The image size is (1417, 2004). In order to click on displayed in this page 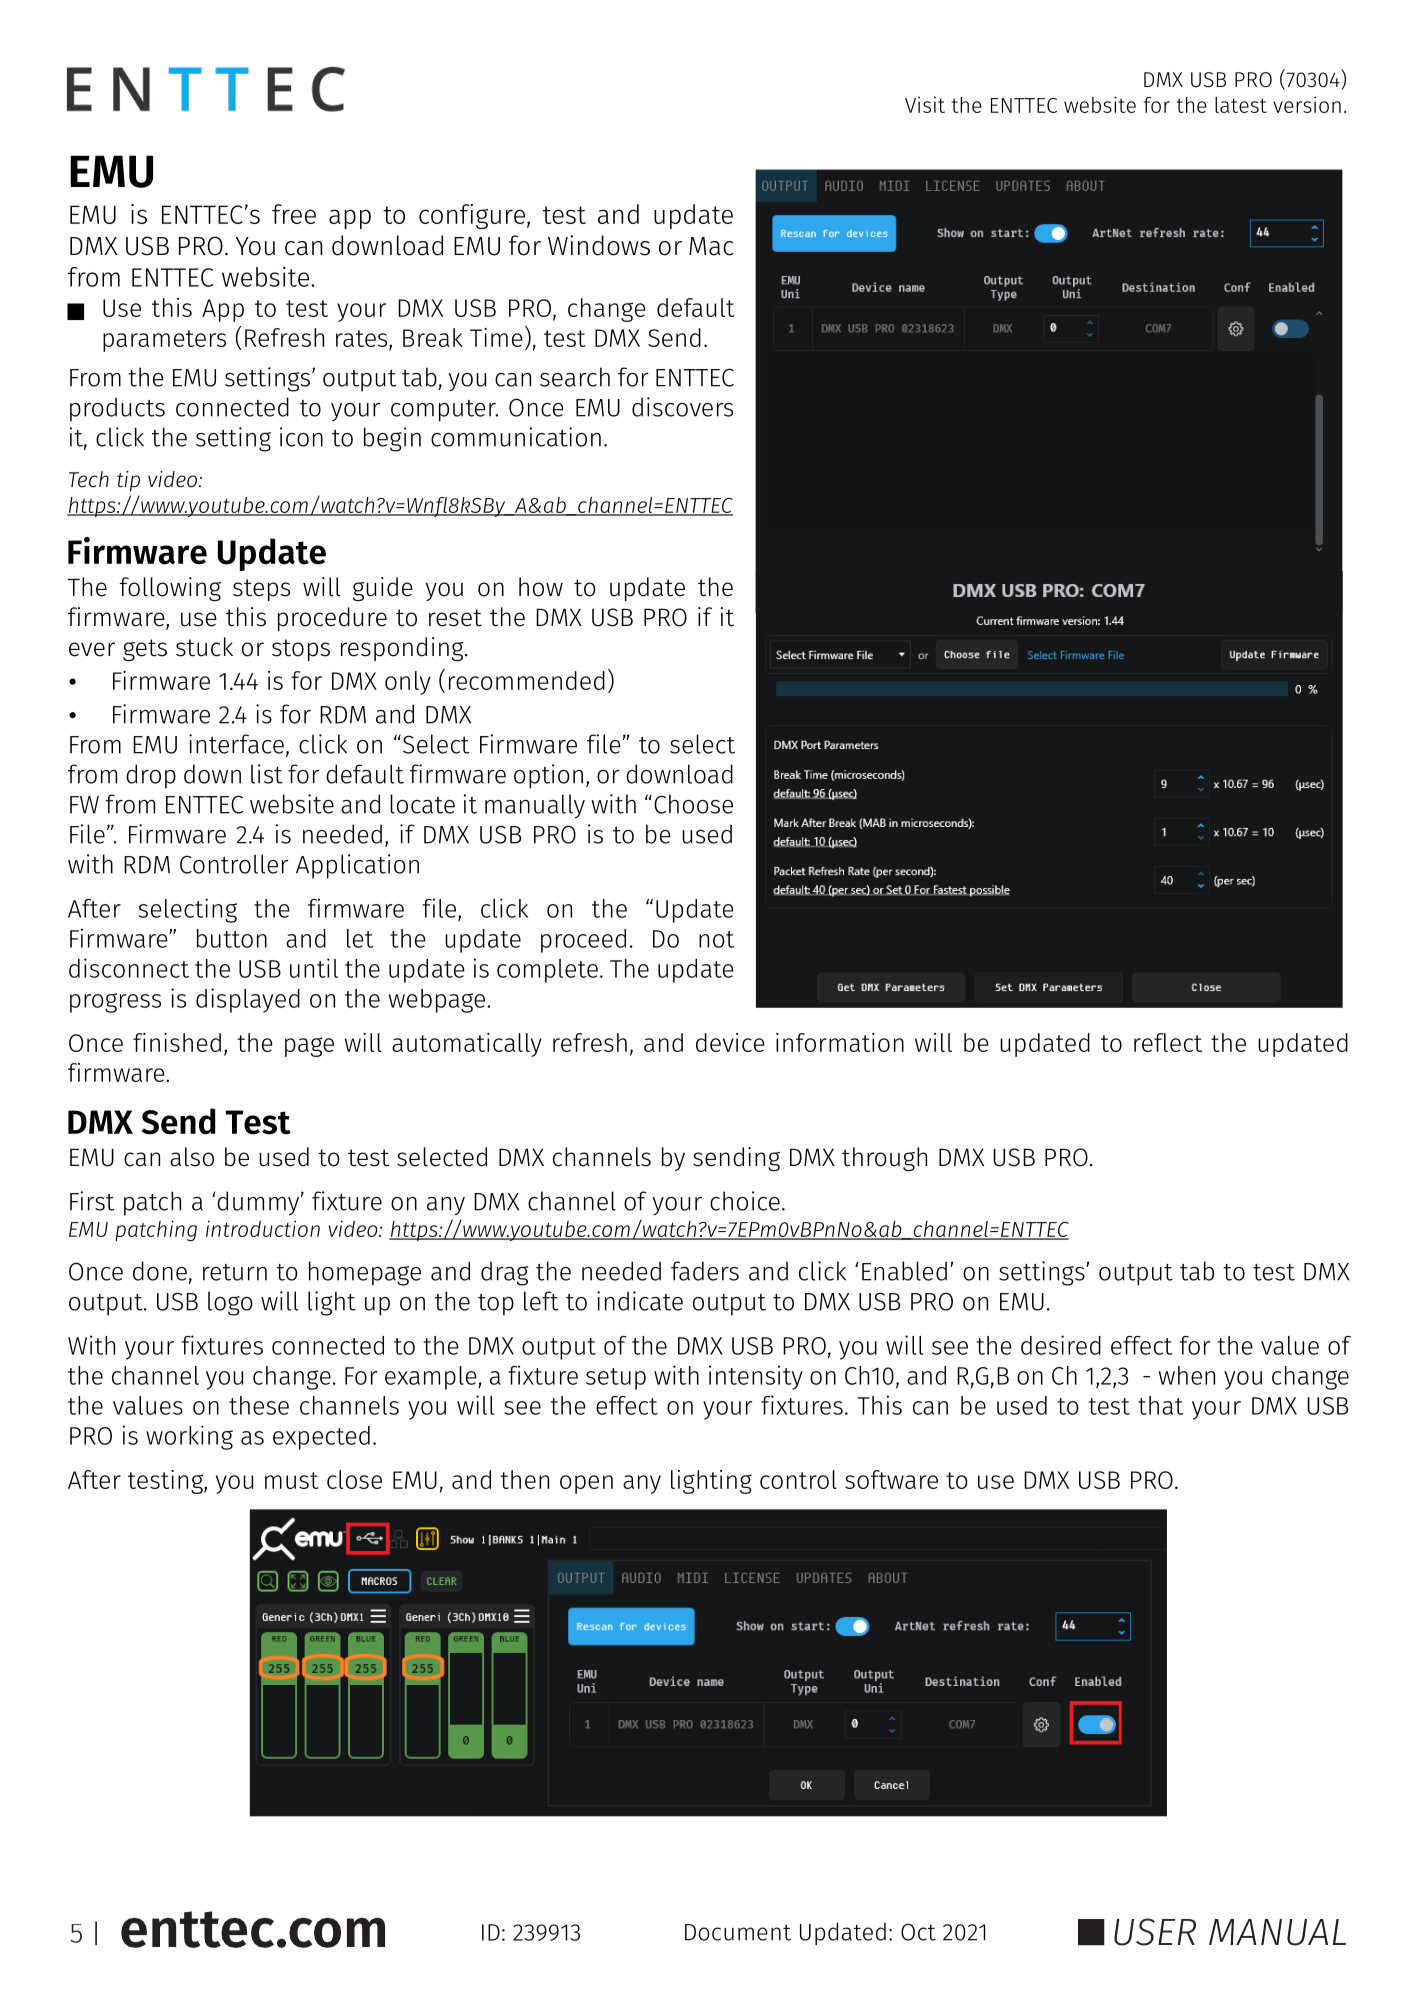, I will do `click(248, 1000)`.
